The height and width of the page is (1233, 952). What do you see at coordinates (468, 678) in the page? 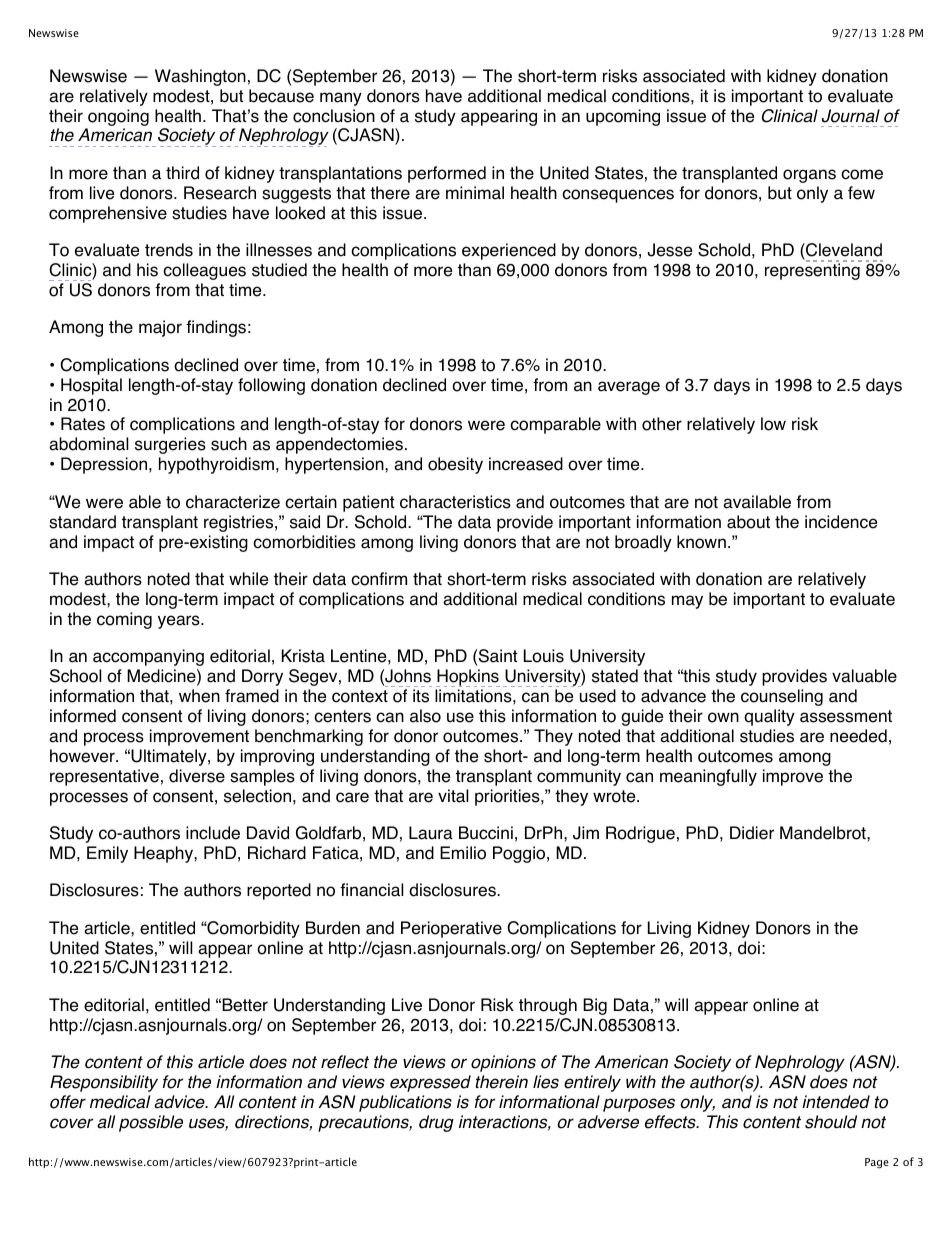
I see `Hopkins` at bounding box center [468, 678].
